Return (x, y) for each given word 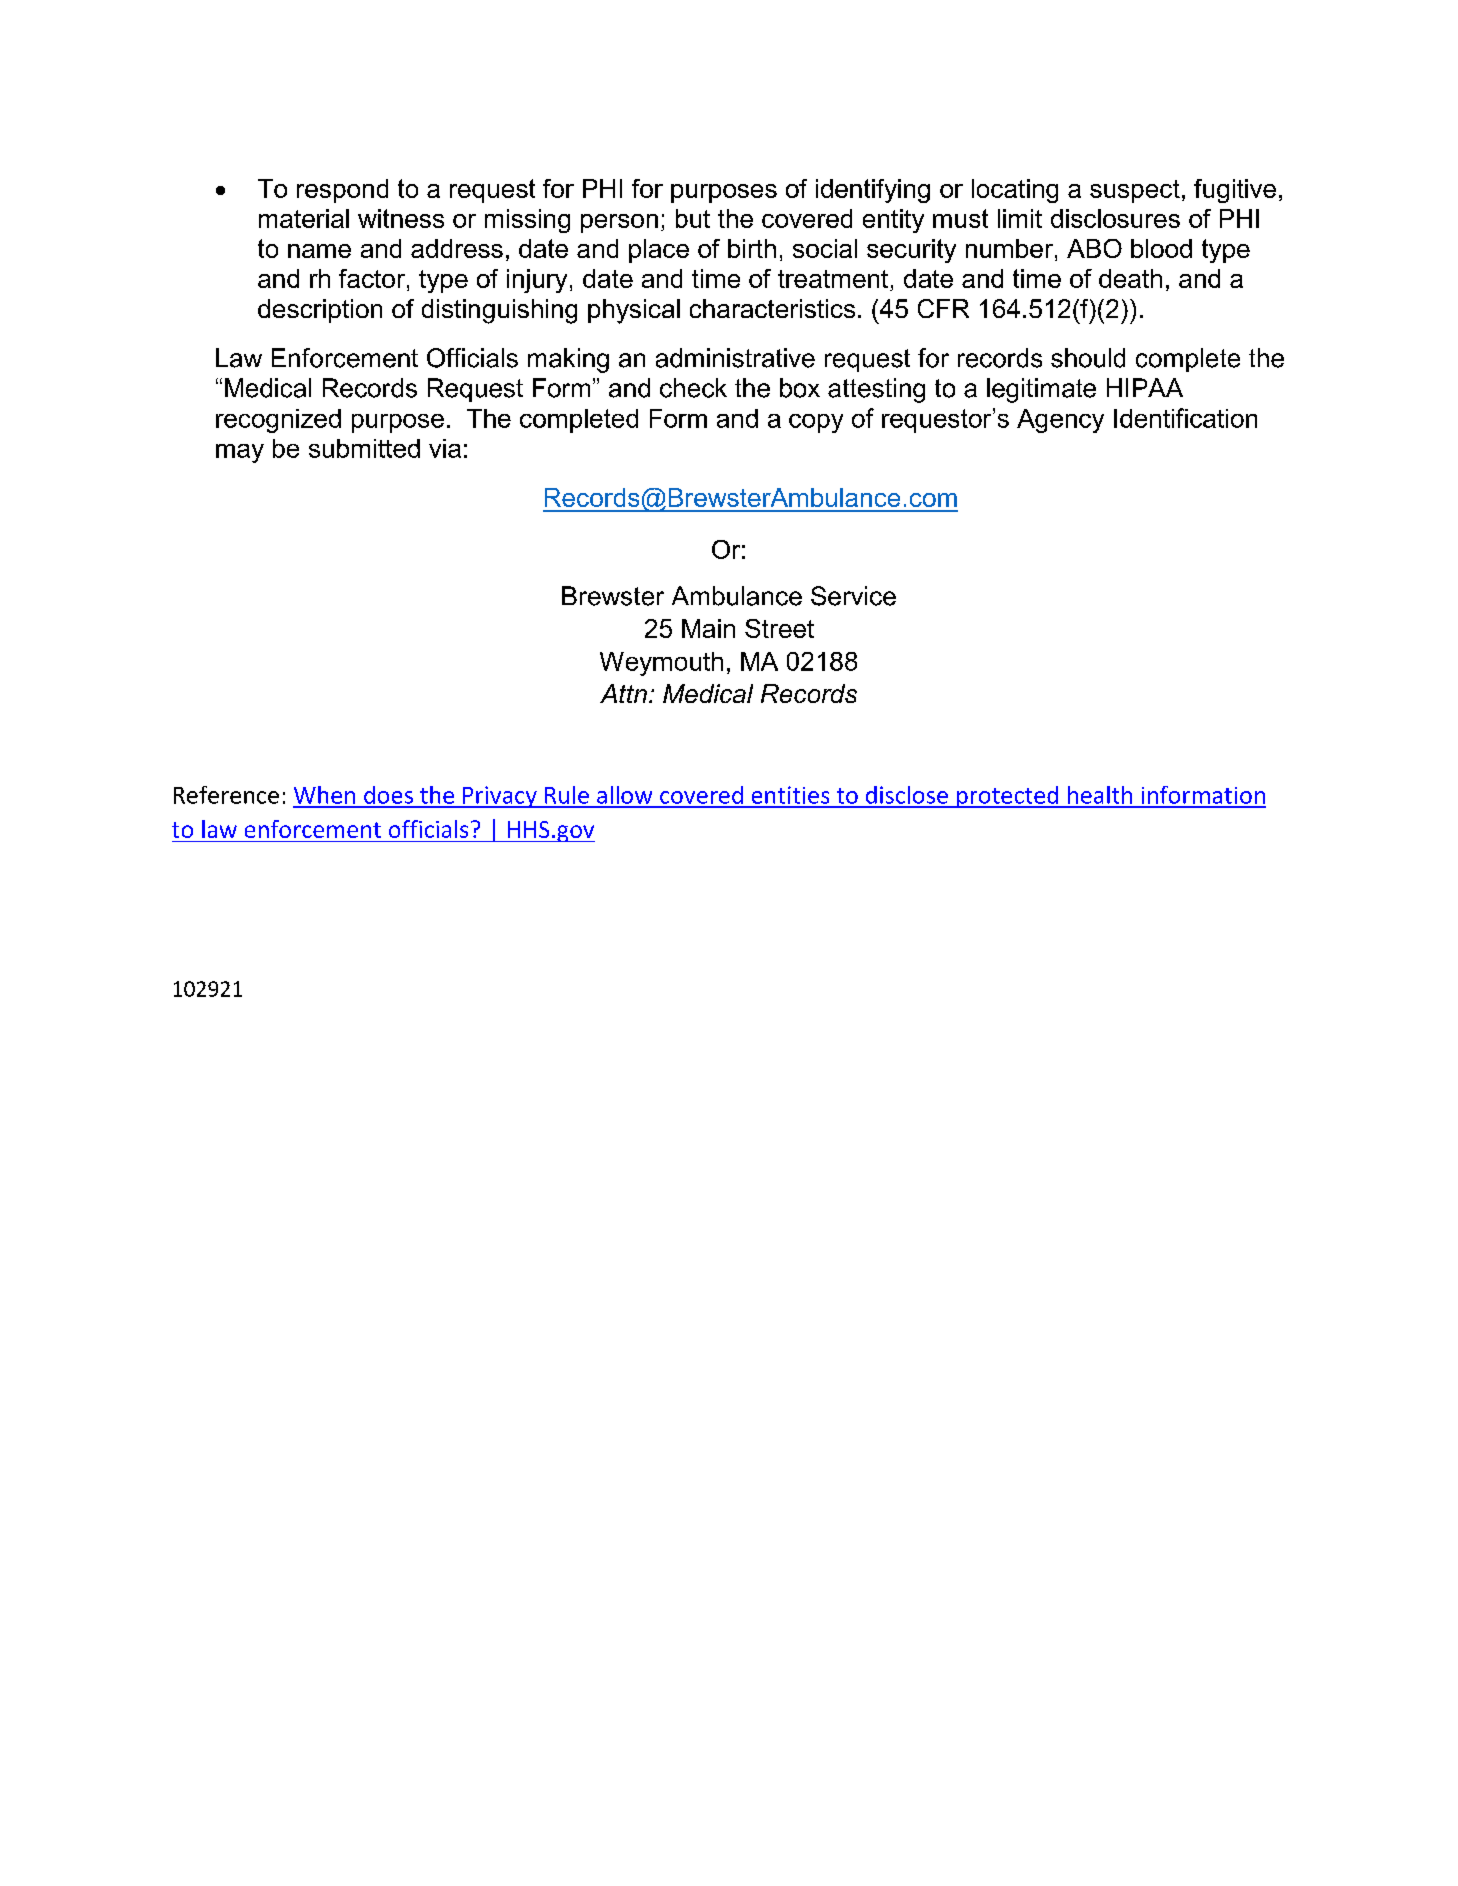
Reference (226, 795)
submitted (364, 448)
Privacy (500, 797)
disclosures (1115, 218)
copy (816, 423)
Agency (1060, 421)
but (693, 218)
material (304, 218)
